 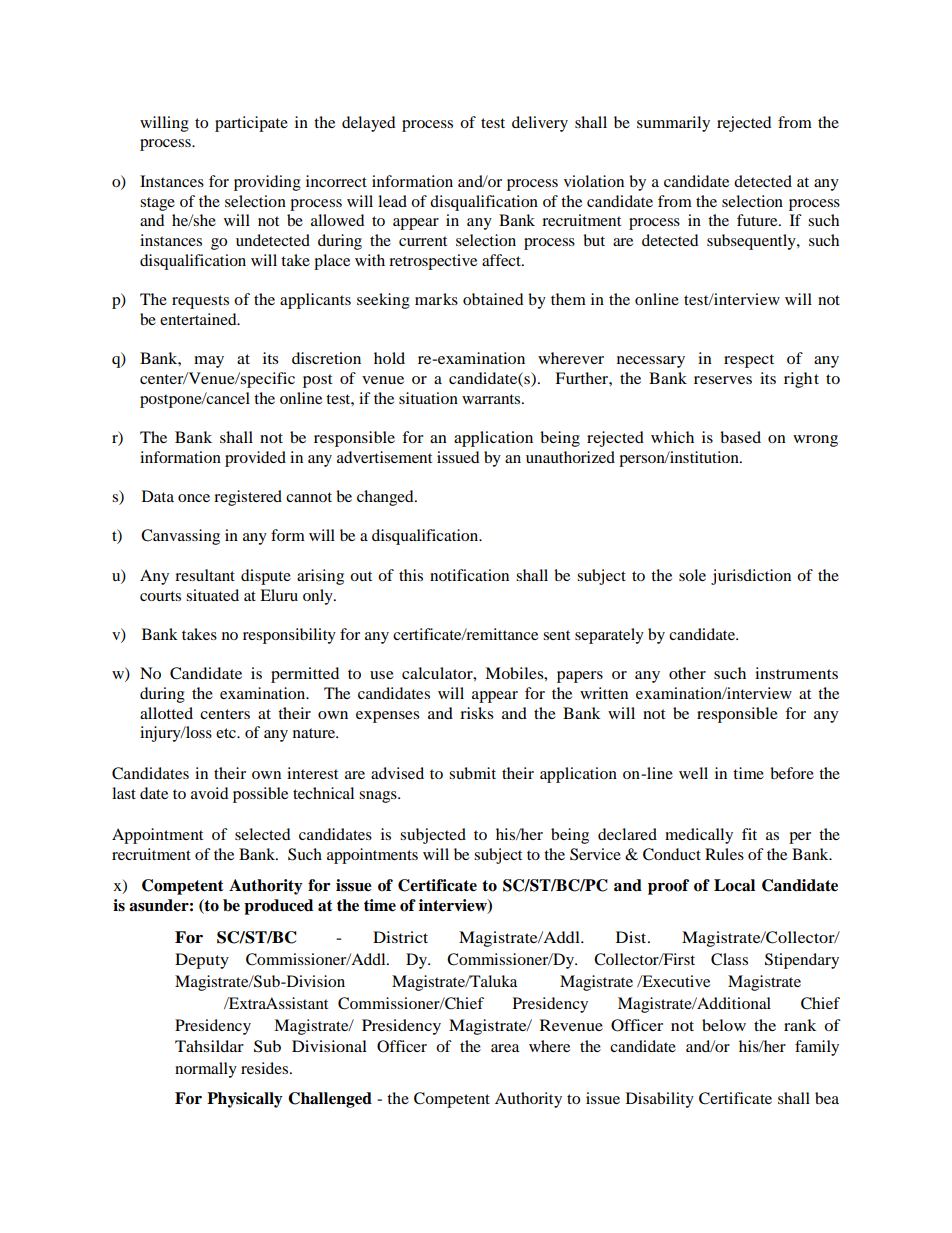 What do you see at coordinates (251, 124) in the screenshot?
I see `participate` at bounding box center [251, 124].
